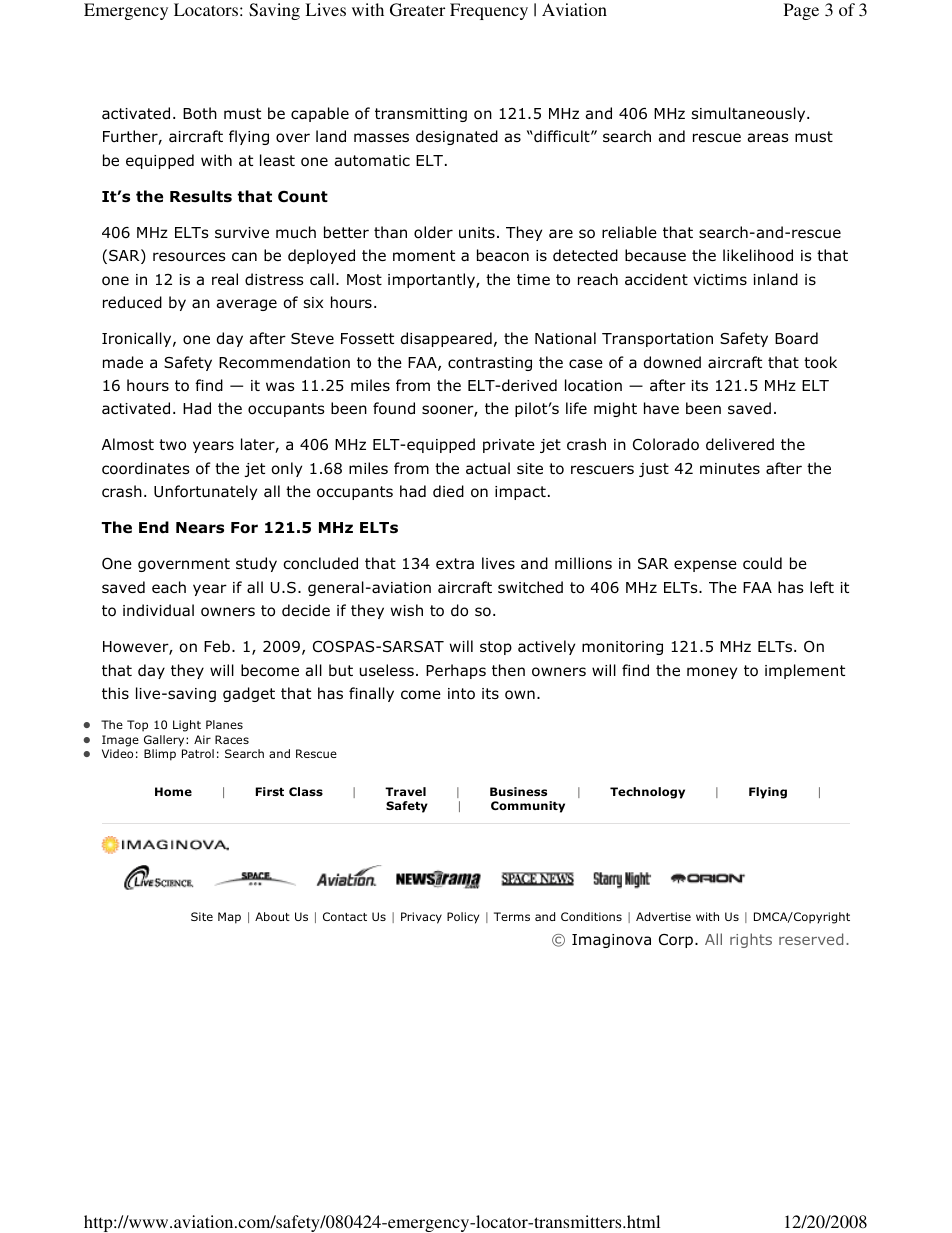 This page has height=1233, width=952. What do you see at coordinates (189, 257) in the page?
I see `resources` at bounding box center [189, 257].
